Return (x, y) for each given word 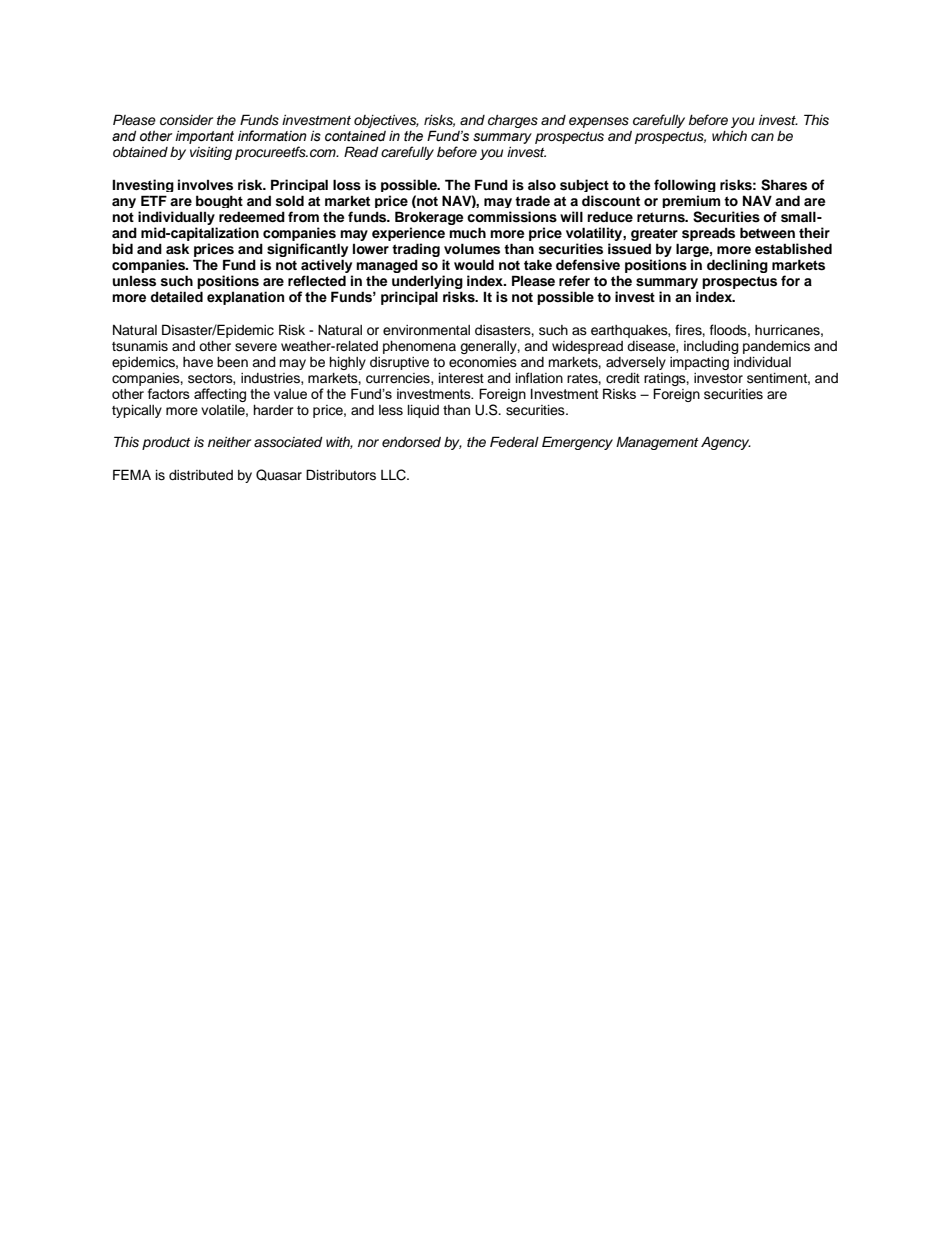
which (729, 136)
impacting (699, 363)
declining (737, 266)
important (204, 137)
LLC (394, 475)
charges (513, 121)
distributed (201, 475)
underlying (427, 283)
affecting (220, 395)
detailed (177, 297)
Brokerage (429, 219)
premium (691, 201)
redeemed (252, 216)
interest (461, 378)
